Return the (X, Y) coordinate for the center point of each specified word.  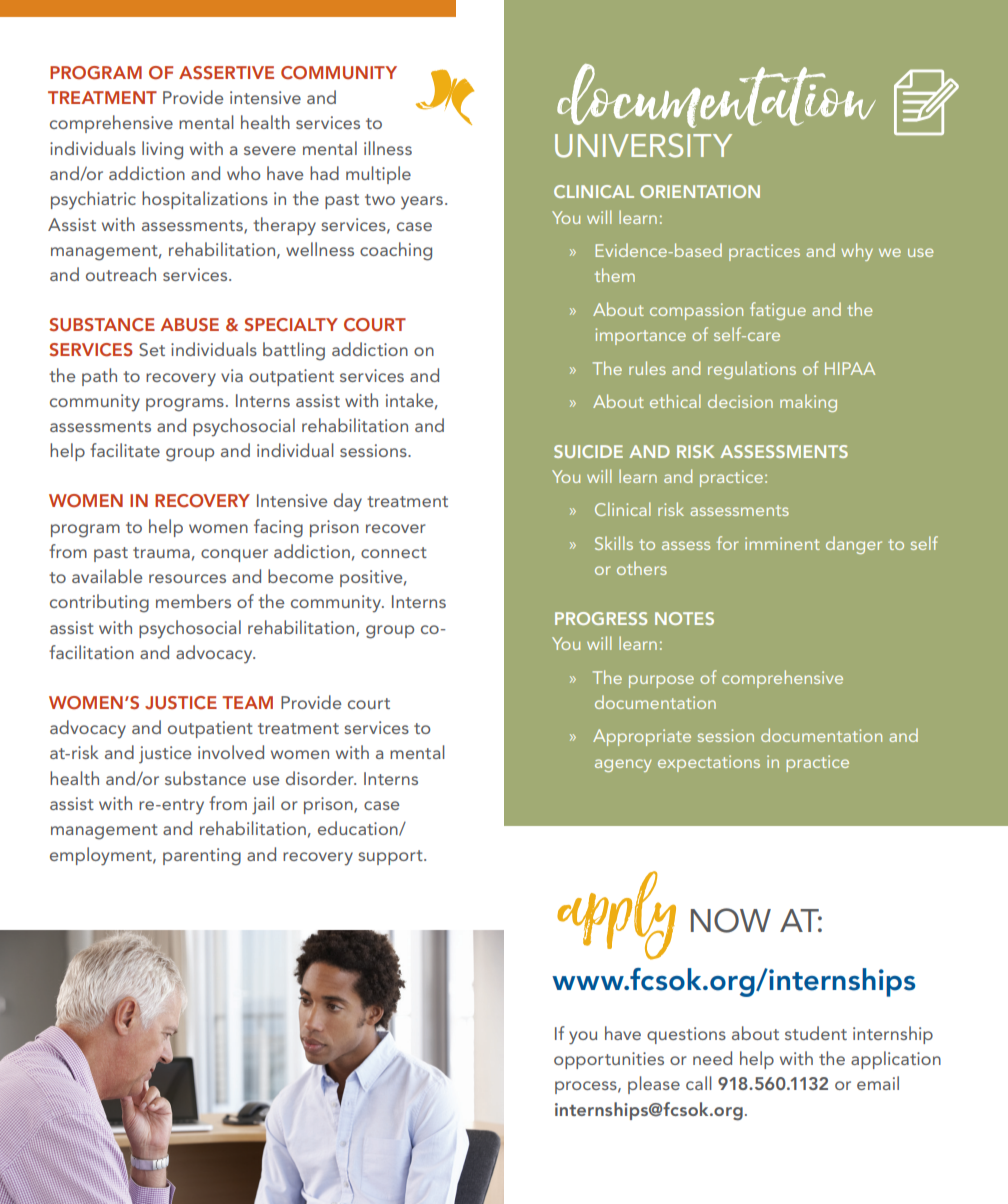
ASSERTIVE (226, 73)
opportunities (609, 1060)
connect (394, 552)
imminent (782, 543)
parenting (202, 857)
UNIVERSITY (643, 145)
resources (187, 578)
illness (388, 148)
